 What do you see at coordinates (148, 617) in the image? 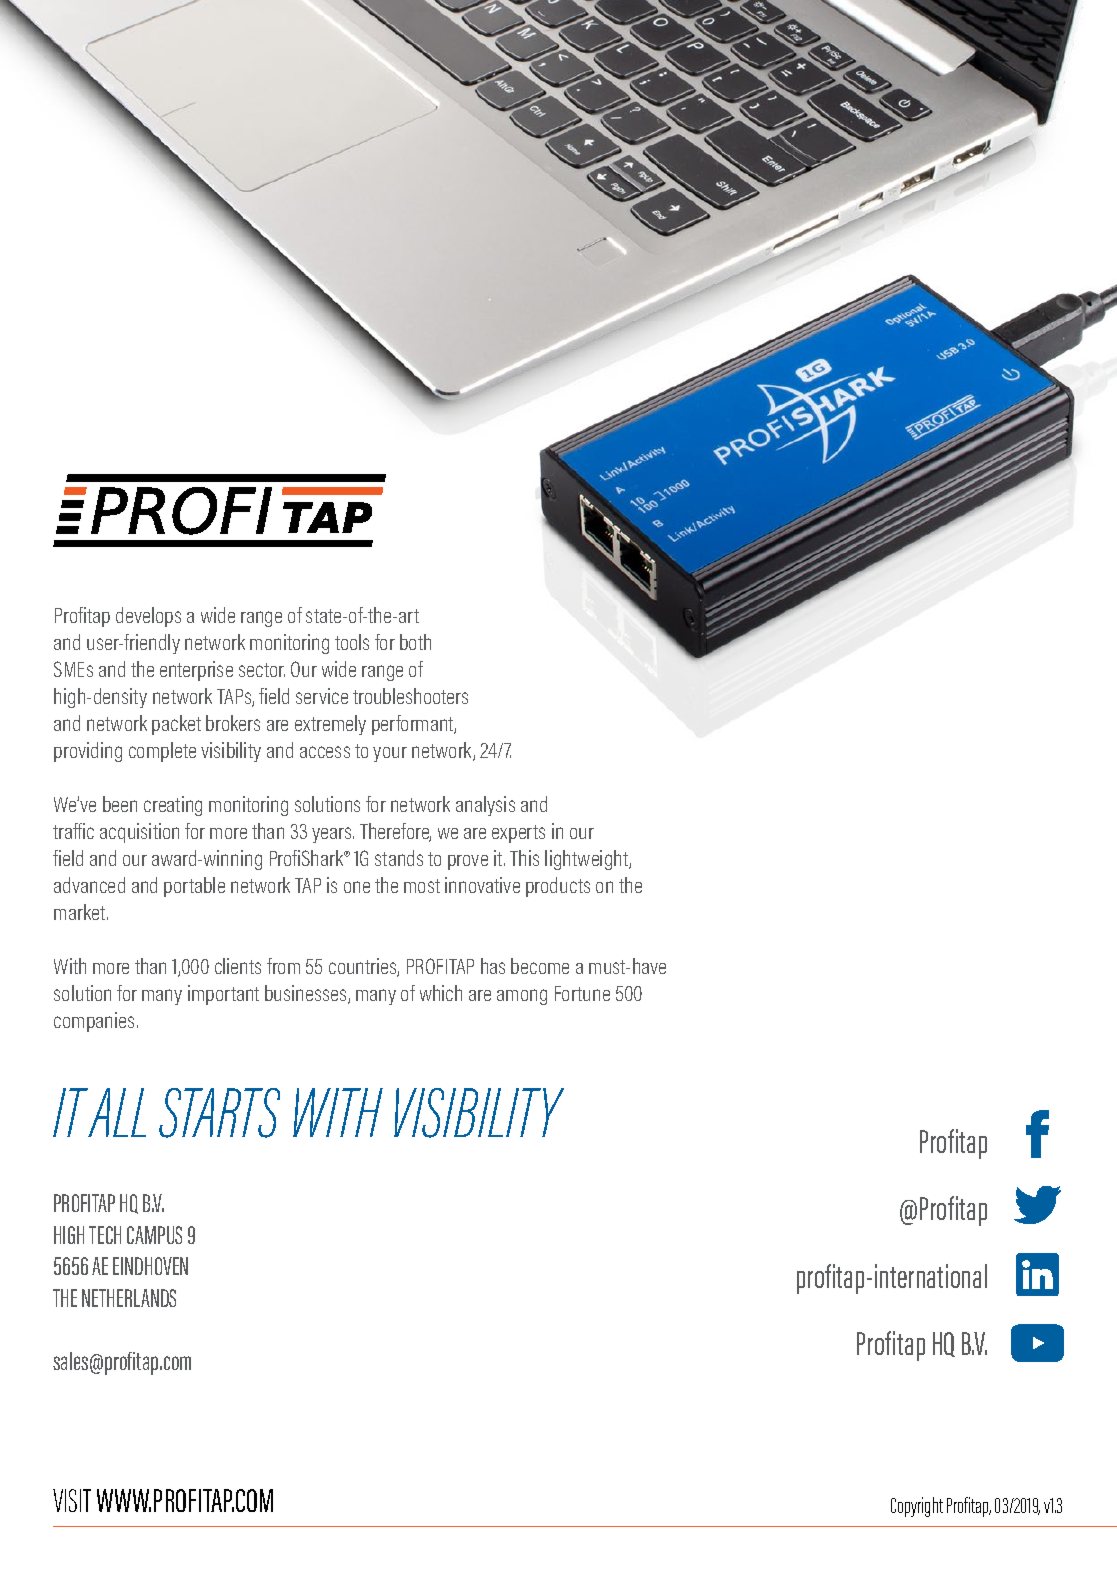
I see `develops` at bounding box center [148, 617].
